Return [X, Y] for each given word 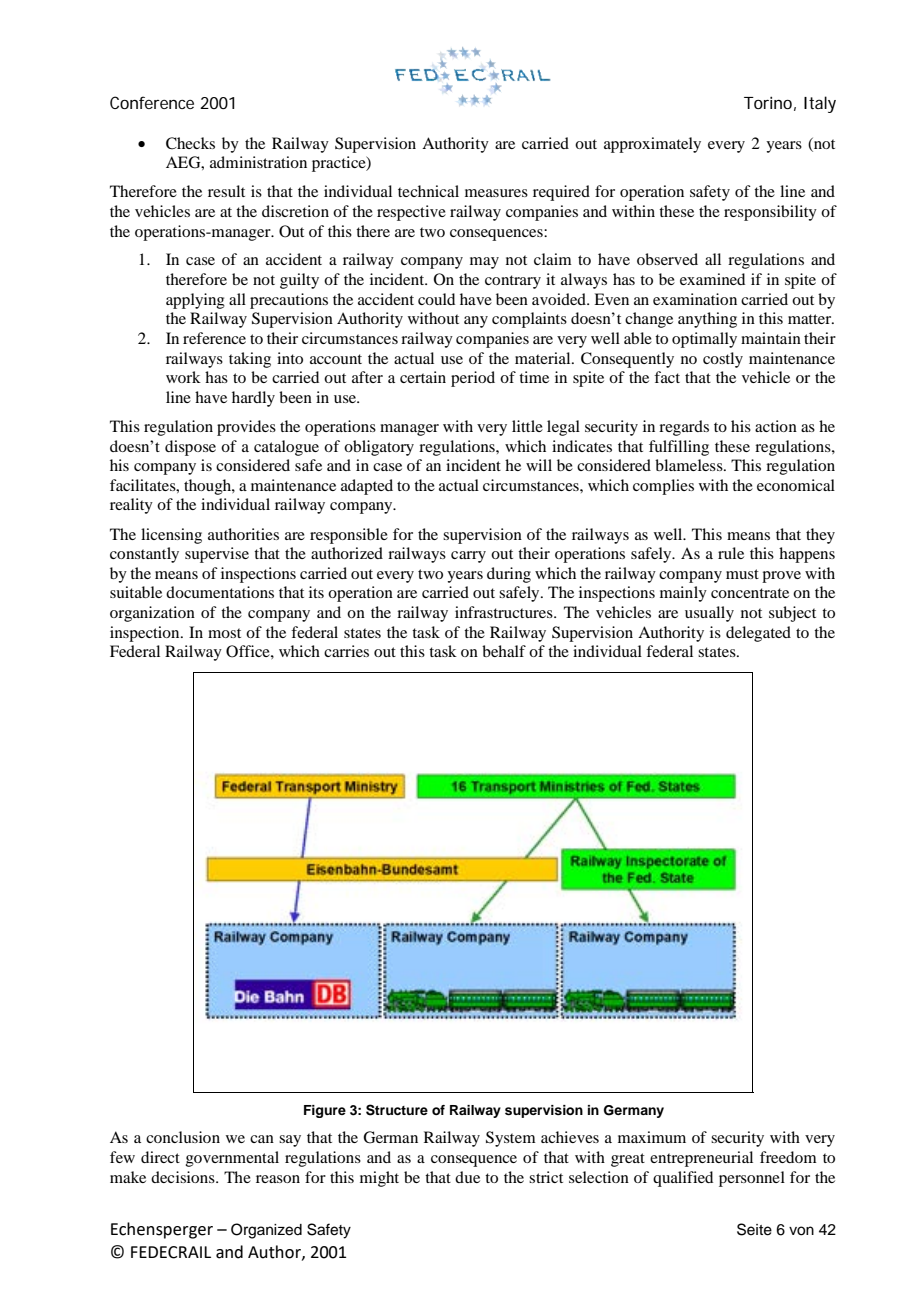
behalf [504, 651]
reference [214, 338]
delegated [758, 634]
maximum [652, 1137]
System [511, 1139]
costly [723, 360]
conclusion [183, 1137]
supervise [217, 555]
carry [468, 557]
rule [731, 553]
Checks [190, 143]
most [224, 633]
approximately [652, 145]
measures [496, 193]
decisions [184, 1177]
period [473, 379]
